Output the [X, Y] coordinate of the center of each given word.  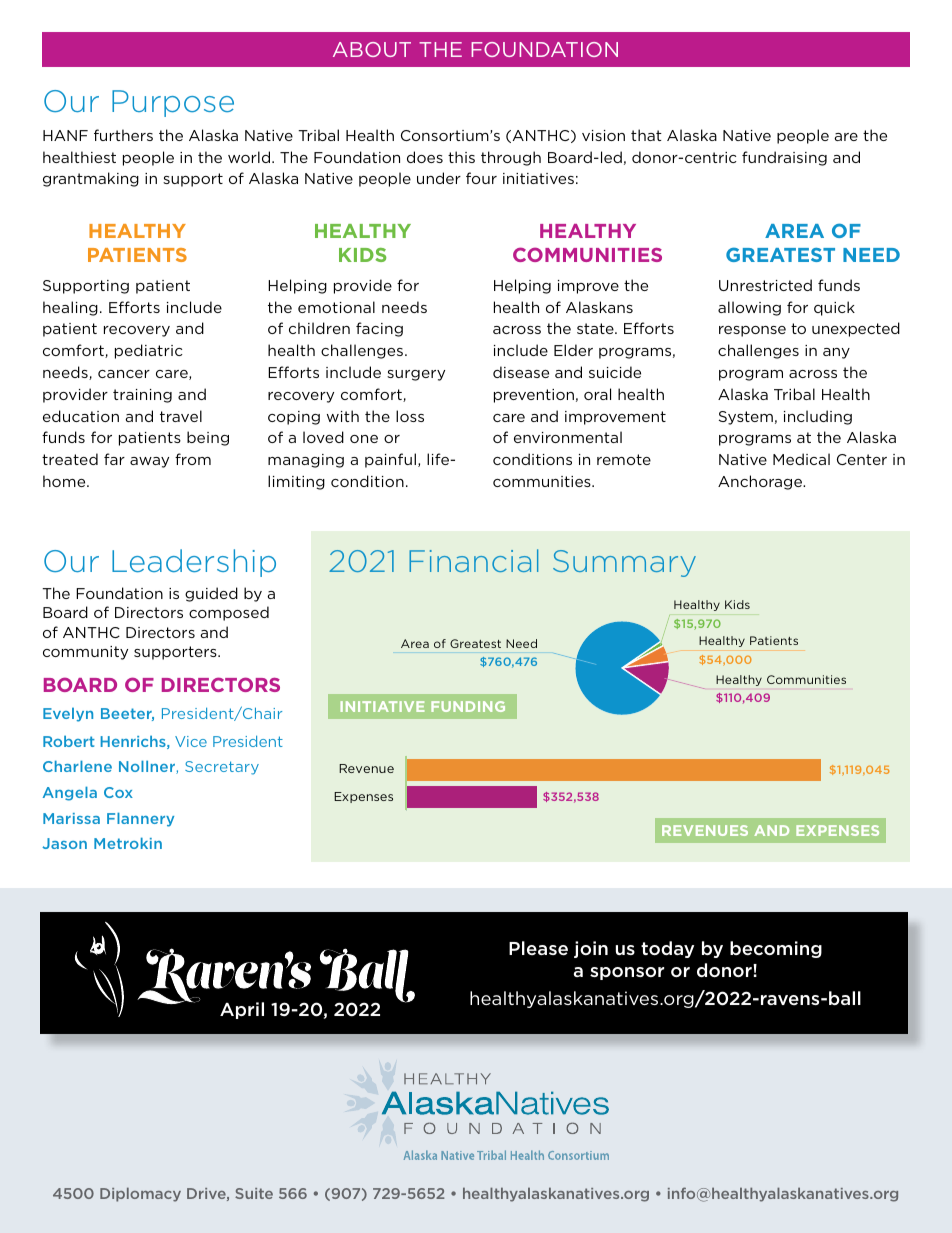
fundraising [784, 158]
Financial [473, 560]
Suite [254, 1193]
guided [211, 594]
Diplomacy [140, 1194]
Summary [624, 563]
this [461, 157]
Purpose [173, 103]
